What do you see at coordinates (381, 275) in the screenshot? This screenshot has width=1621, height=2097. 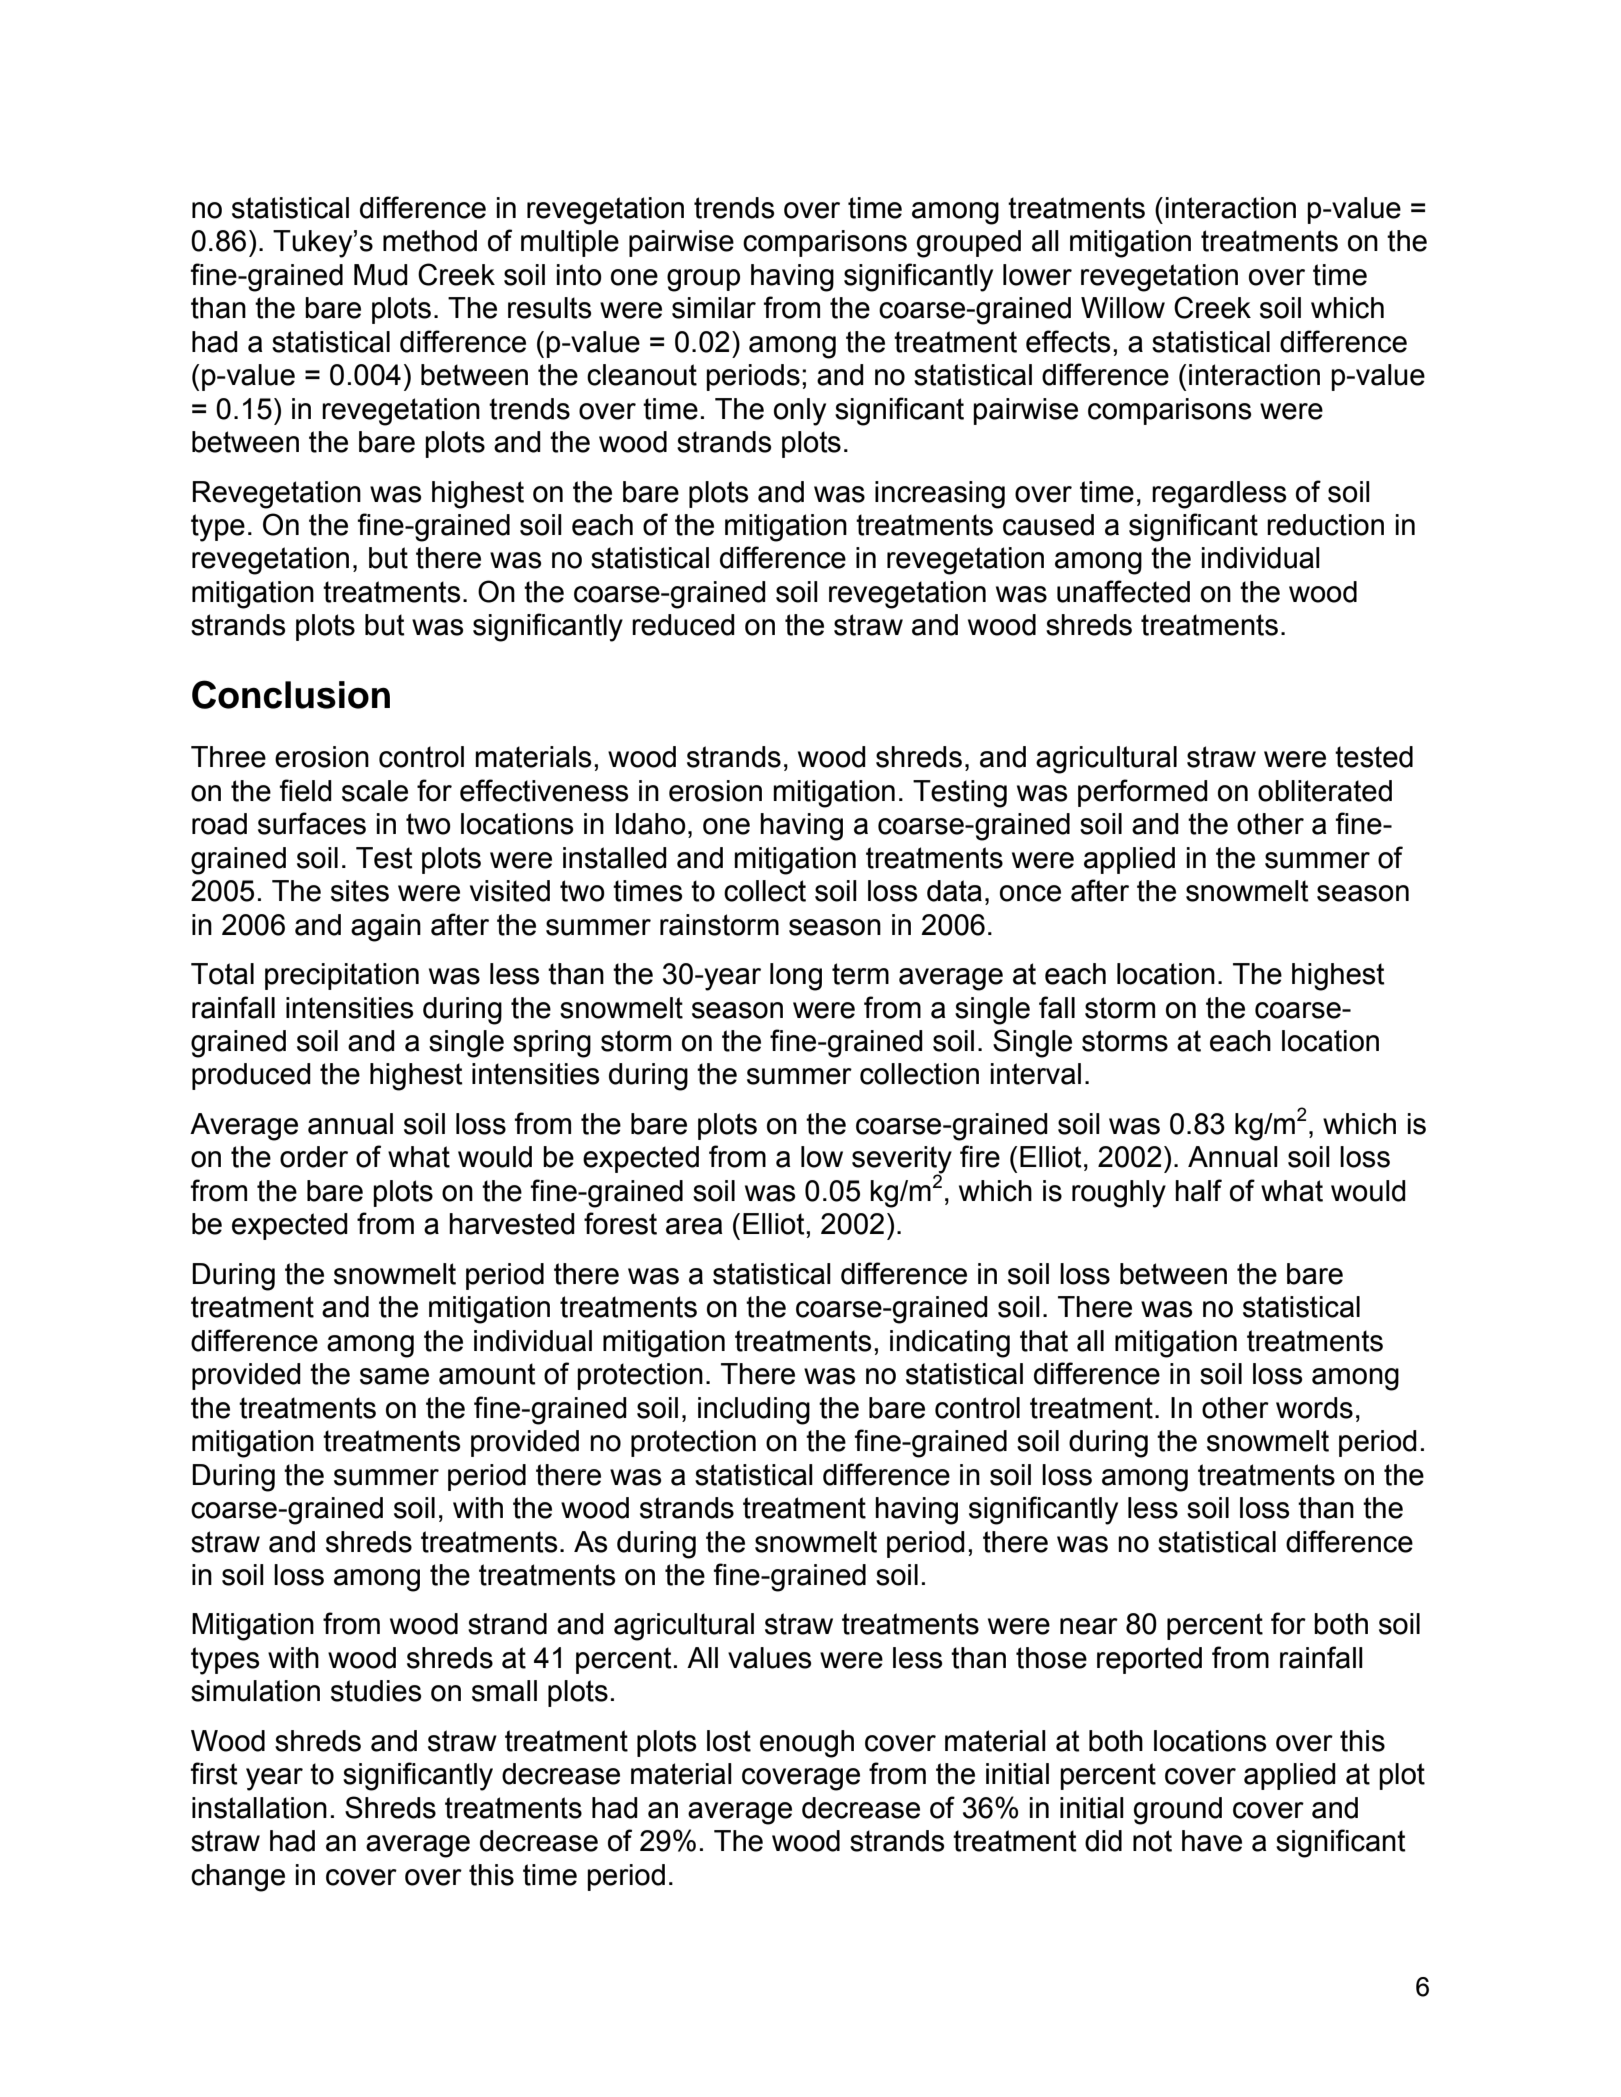 I see `Mud` at bounding box center [381, 275].
